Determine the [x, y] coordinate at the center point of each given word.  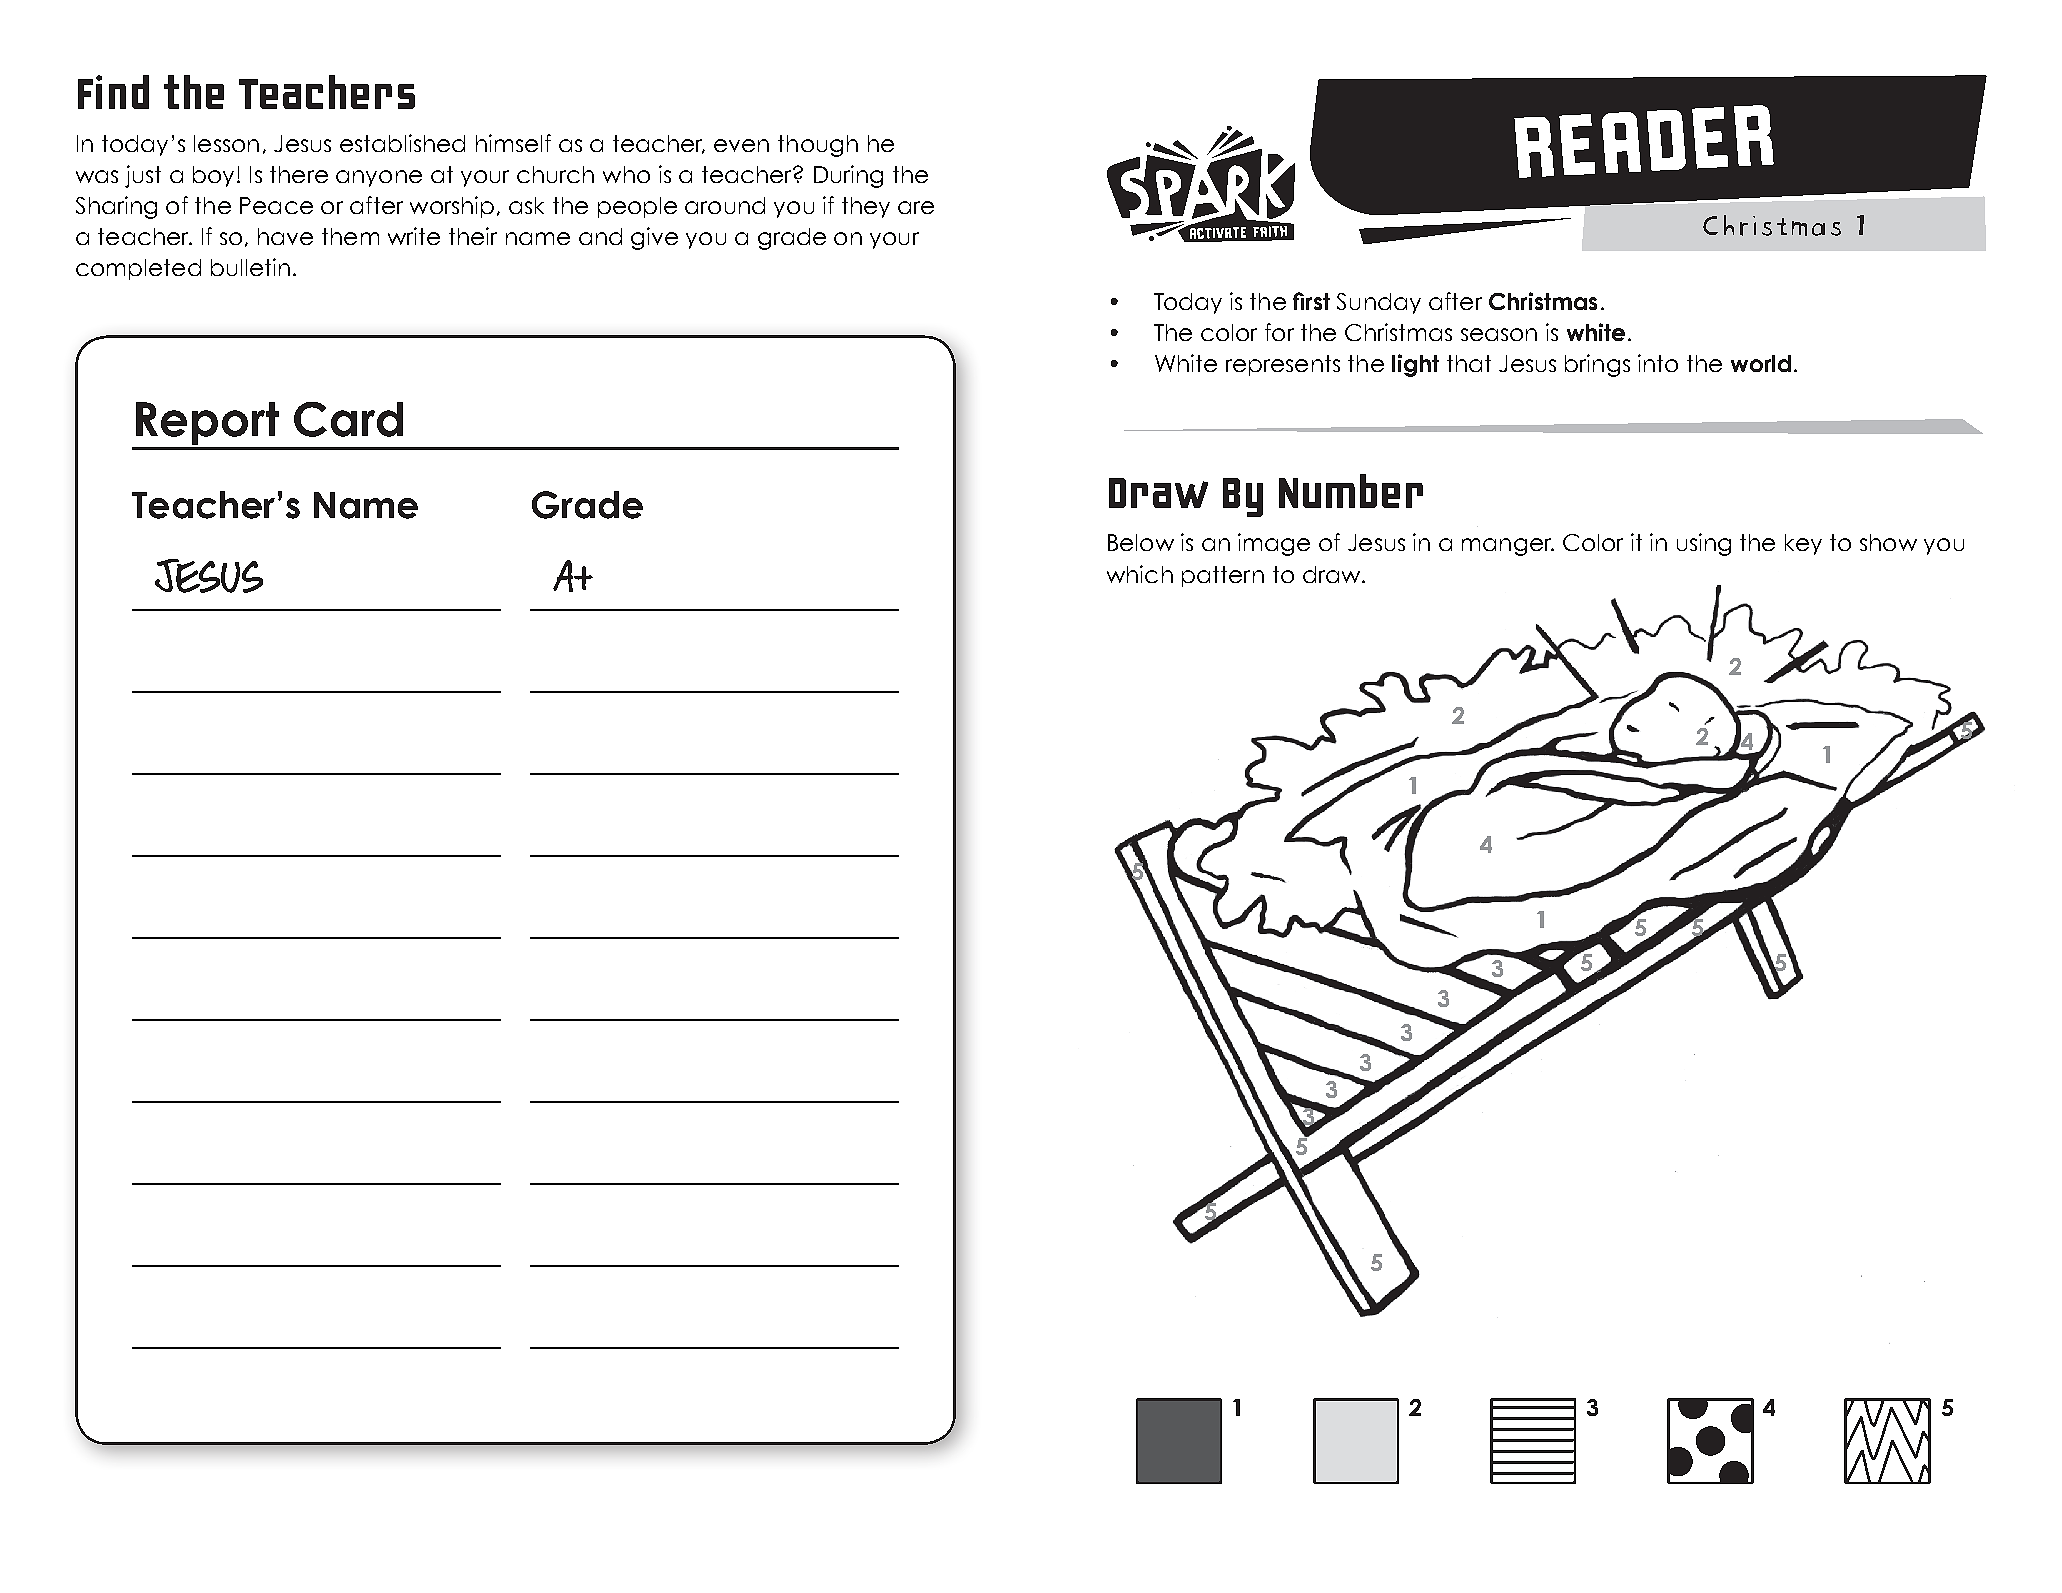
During [848, 176]
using [1704, 544]
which [1140, 574]
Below [1141, 542]
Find [113, 92]
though [818, 146]
